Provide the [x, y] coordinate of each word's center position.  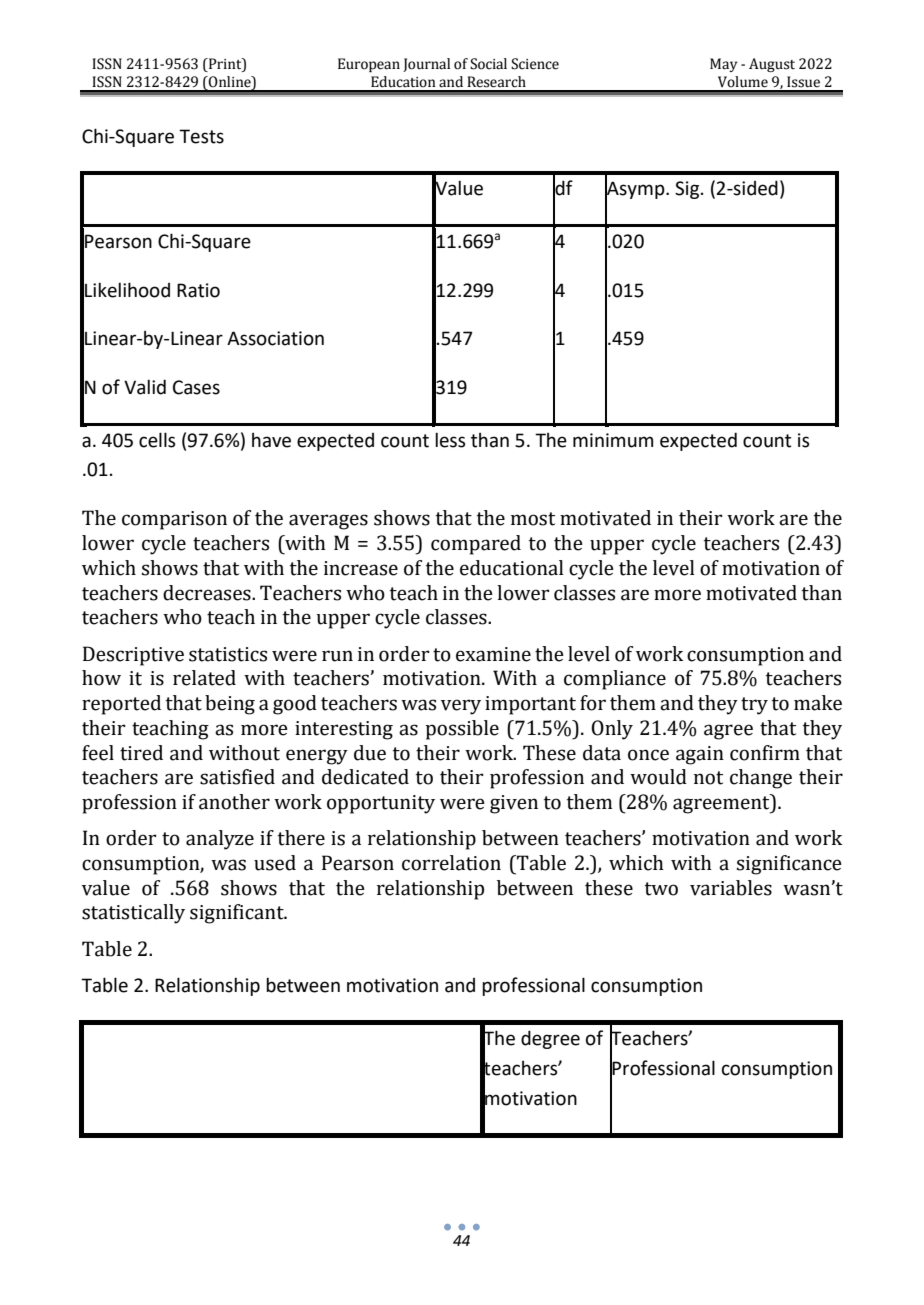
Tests [201, 136]
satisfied [237, 777]
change [761, 779]
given [514, 804]
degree [550, 1039]
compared [476, 545]
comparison [174, 520]
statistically [133, 914]
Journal [426, 65]
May [723, 65]
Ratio [198, 290]
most [533, 519]
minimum [613, 440]
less [450, 440]
